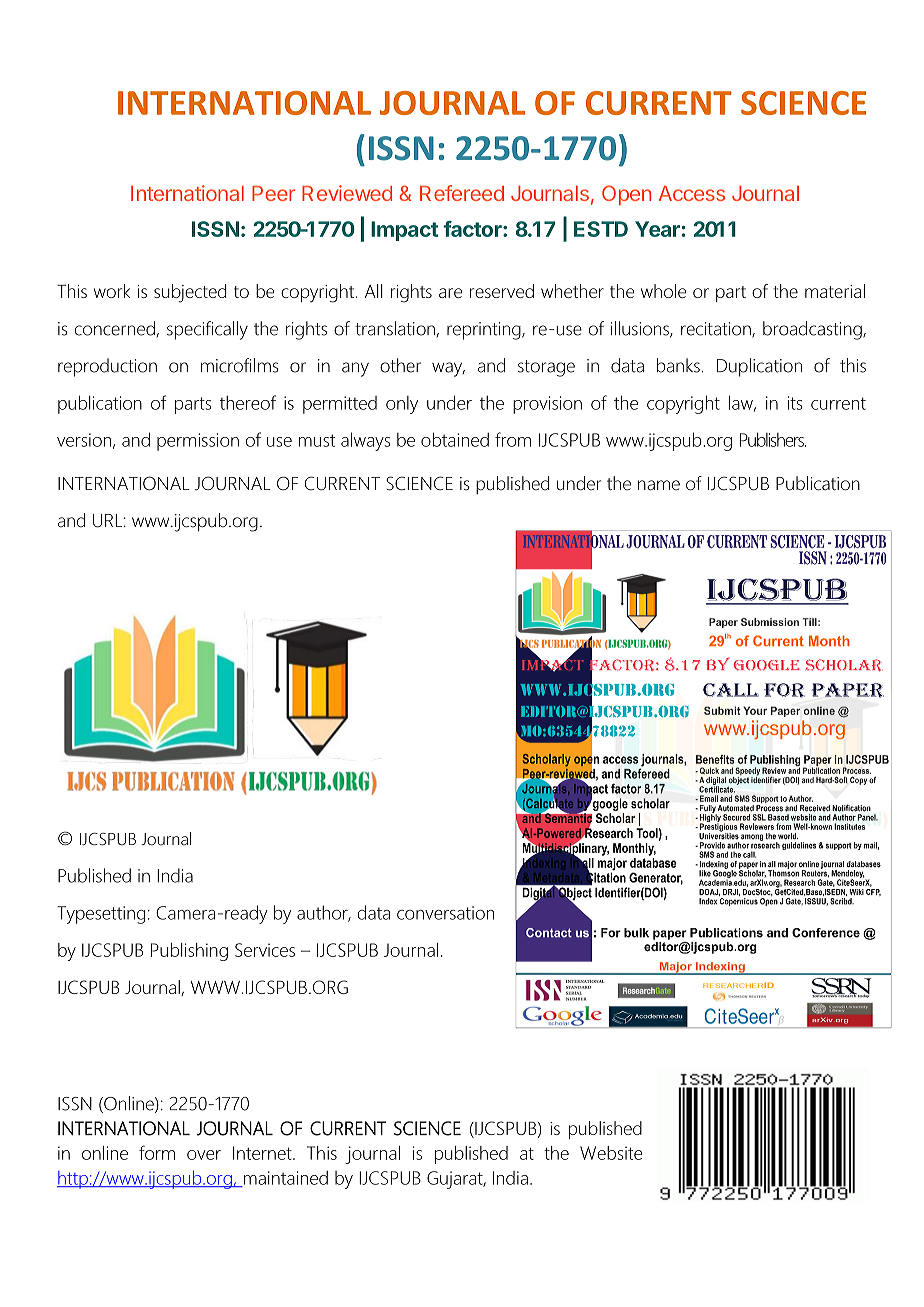 This page has width=924, height=1307. I want to click on from, so click(513, 439).
